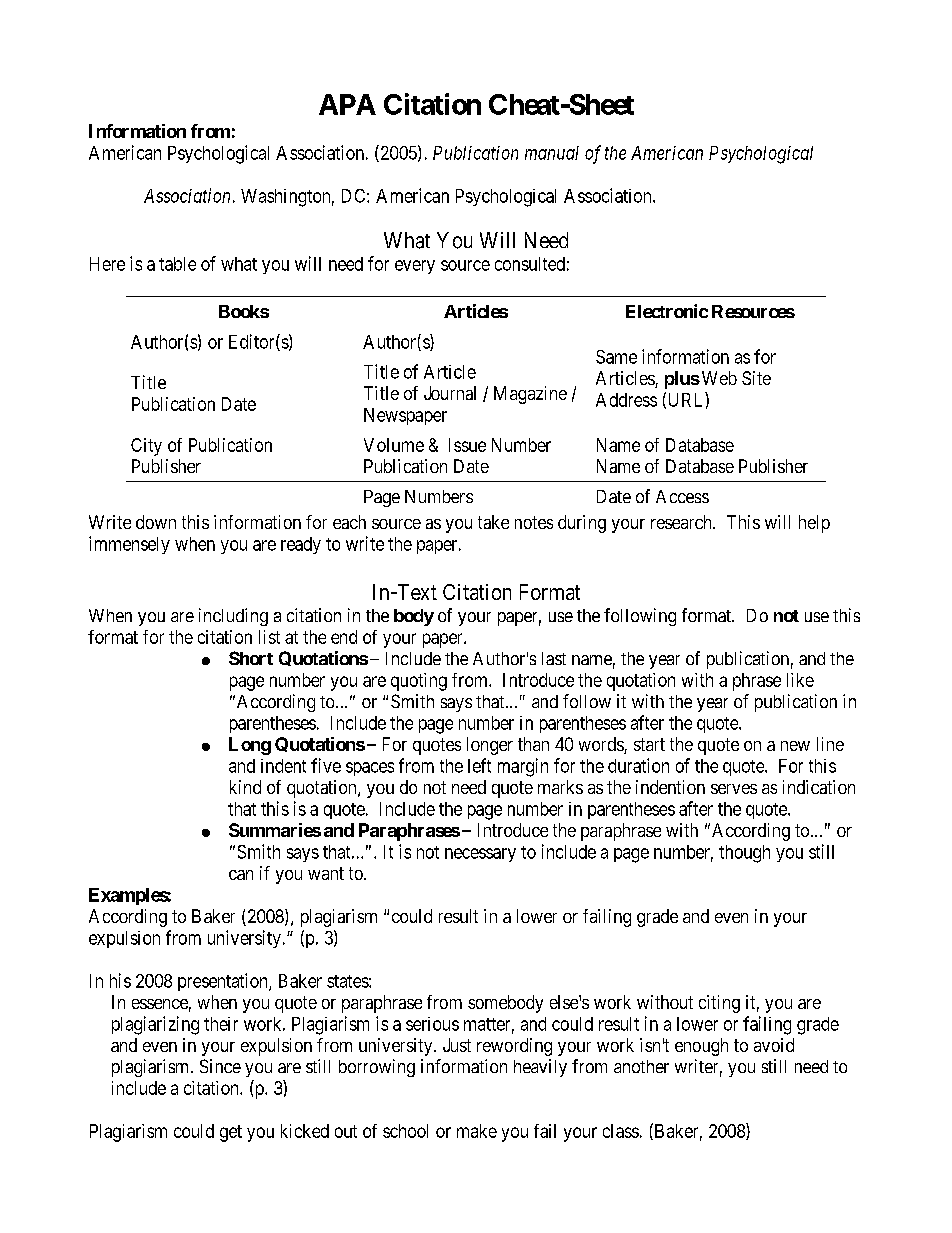 This screenshot has height=1233, width=952. I want to click on last, so click(554, 658).
